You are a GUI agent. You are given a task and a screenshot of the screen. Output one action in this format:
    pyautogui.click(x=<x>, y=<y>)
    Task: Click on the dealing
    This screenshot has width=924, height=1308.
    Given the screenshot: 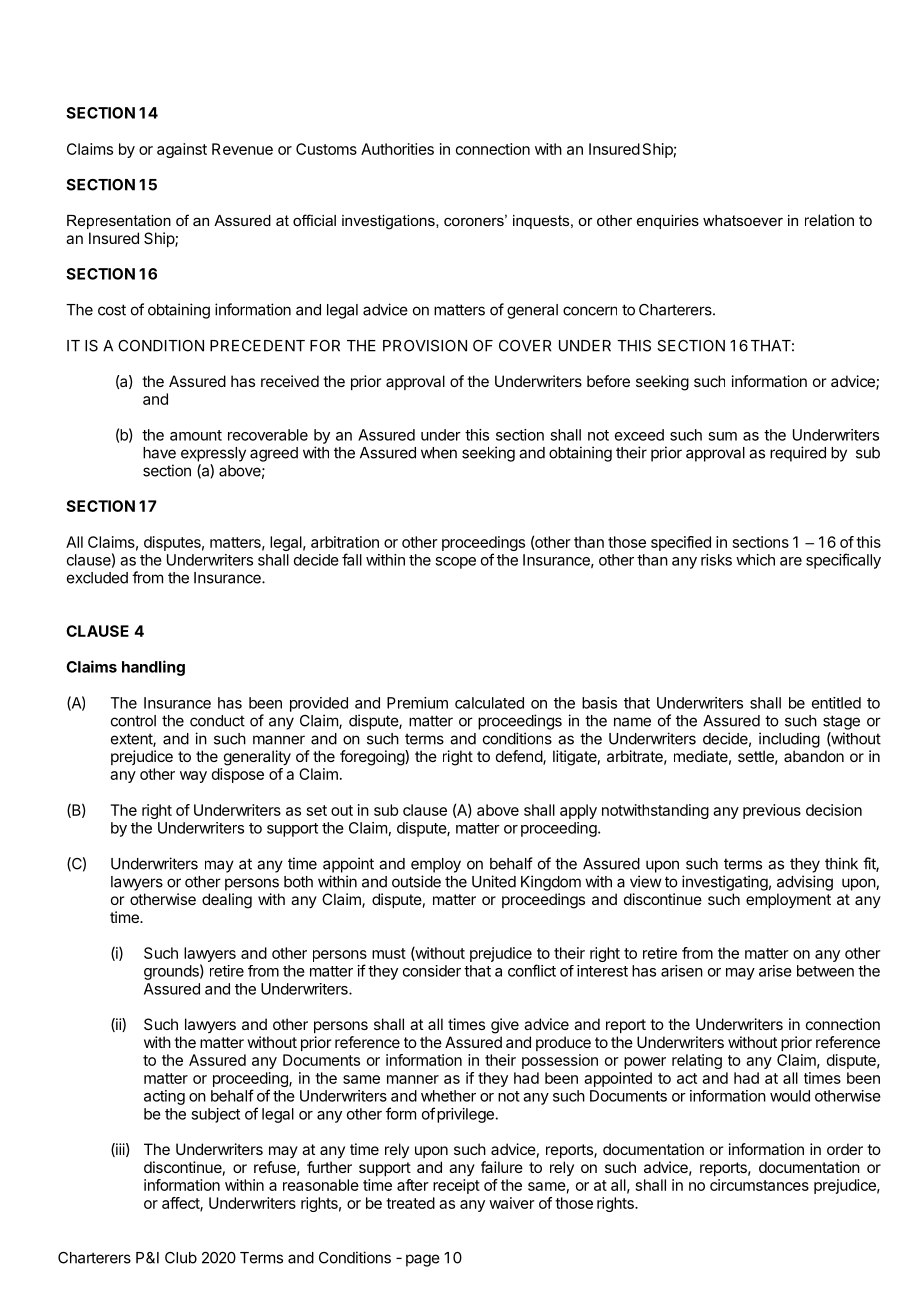 What is the action you would take?
    pyautogui.click(x=227, y=901)
